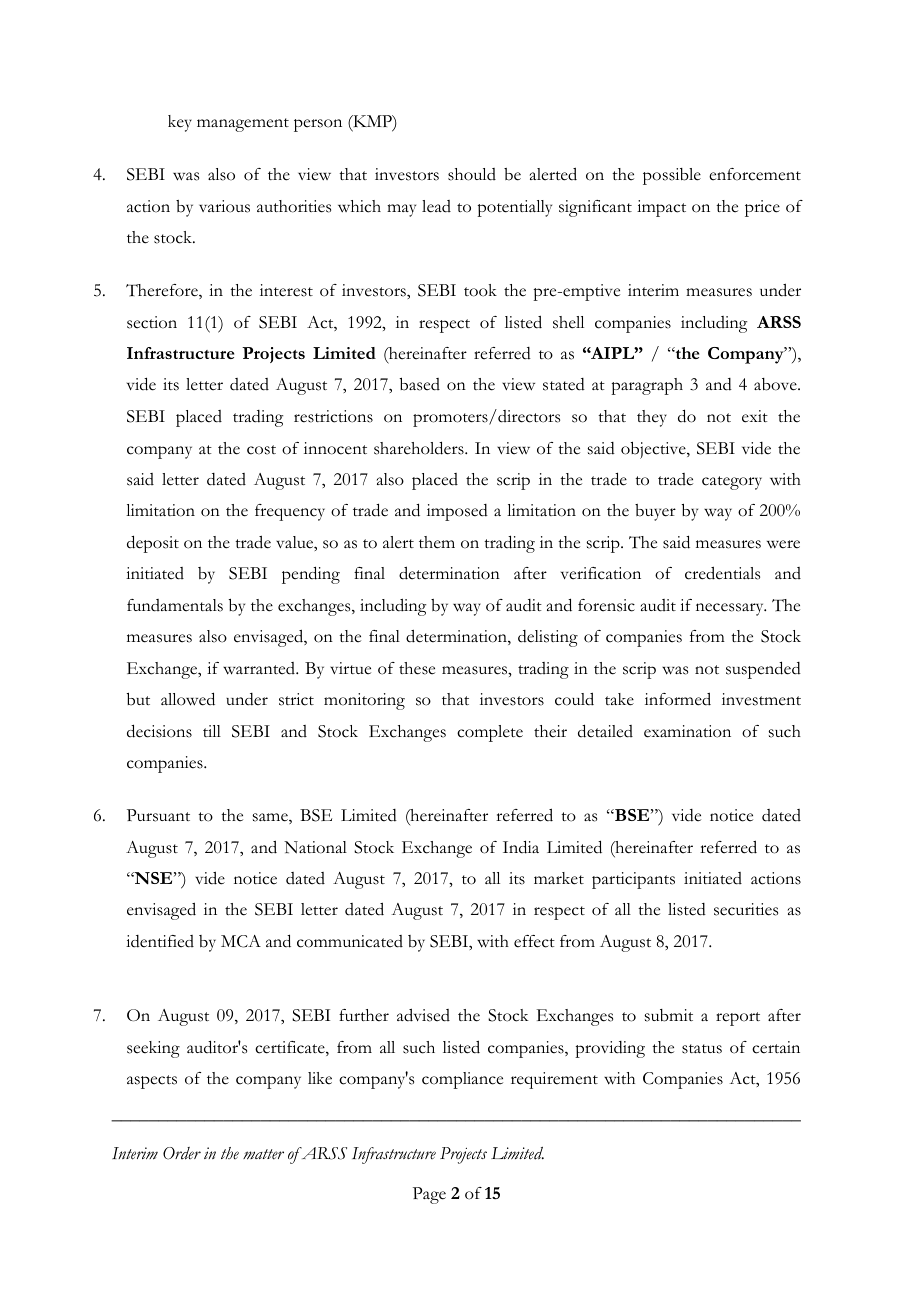 The width and height of the screenshot is (924, 1308). Describe the element at coordinates (429, 1195) in the screenshot. I see `Page` at that location.
